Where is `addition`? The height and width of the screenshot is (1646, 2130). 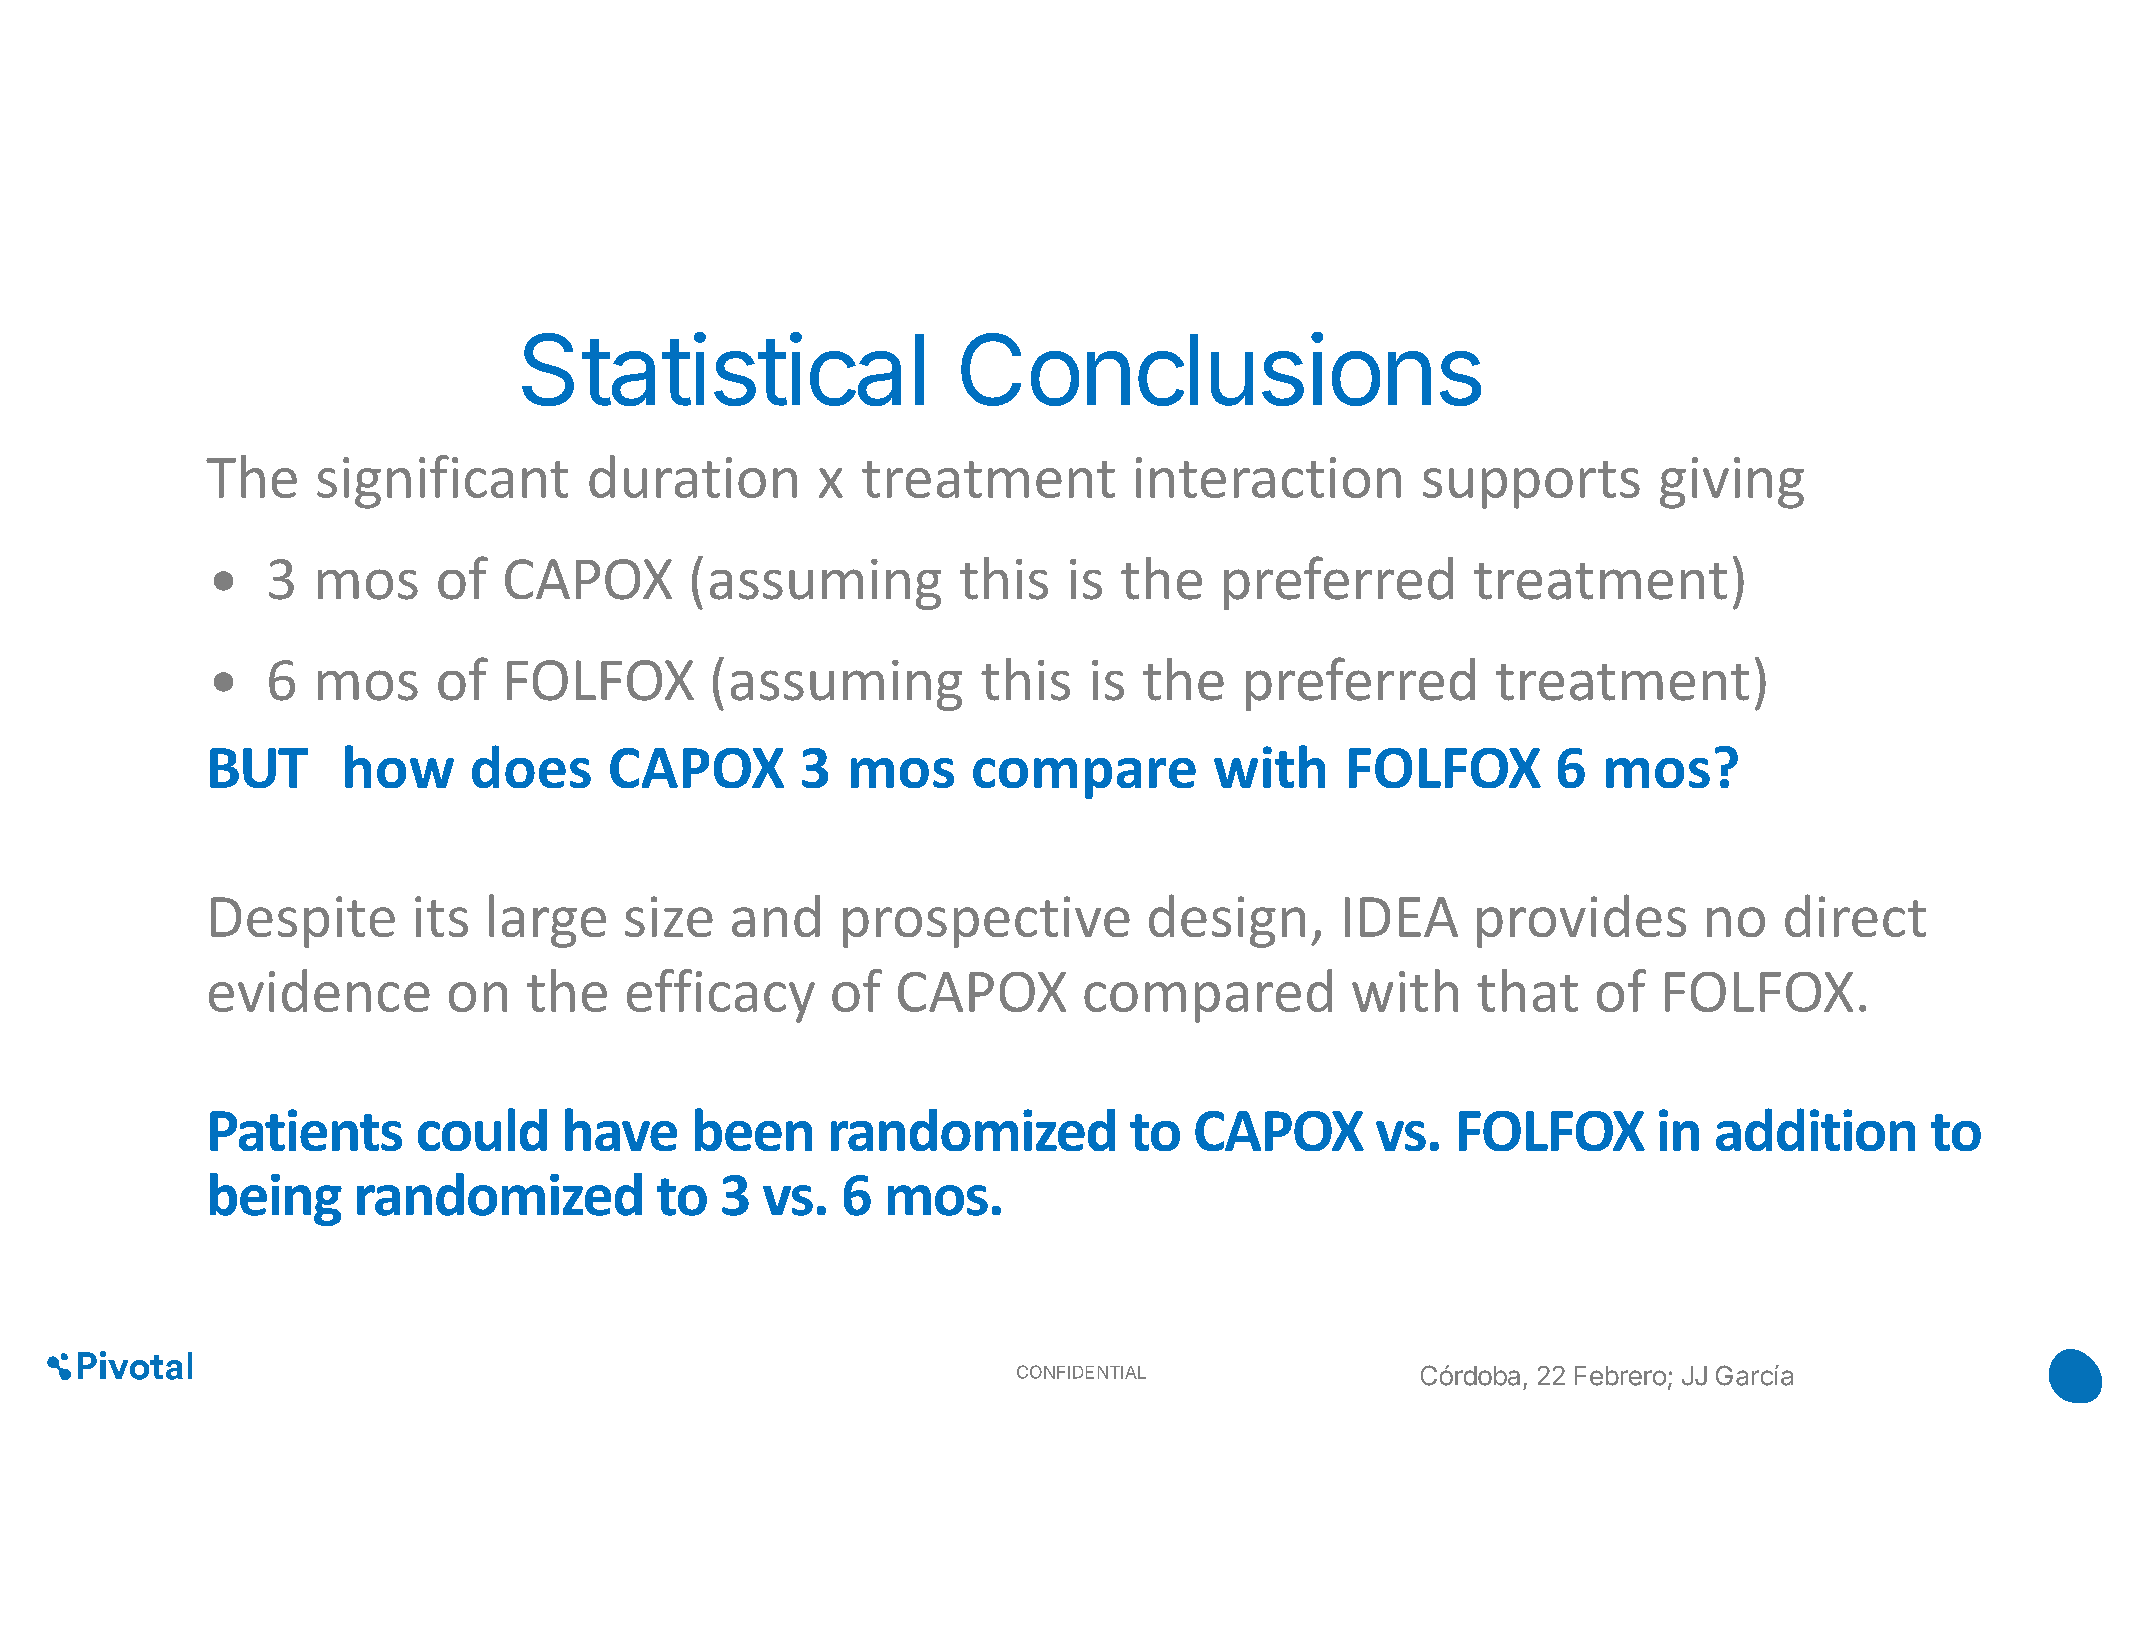
addition is located at coordinates (1815, 1129).
